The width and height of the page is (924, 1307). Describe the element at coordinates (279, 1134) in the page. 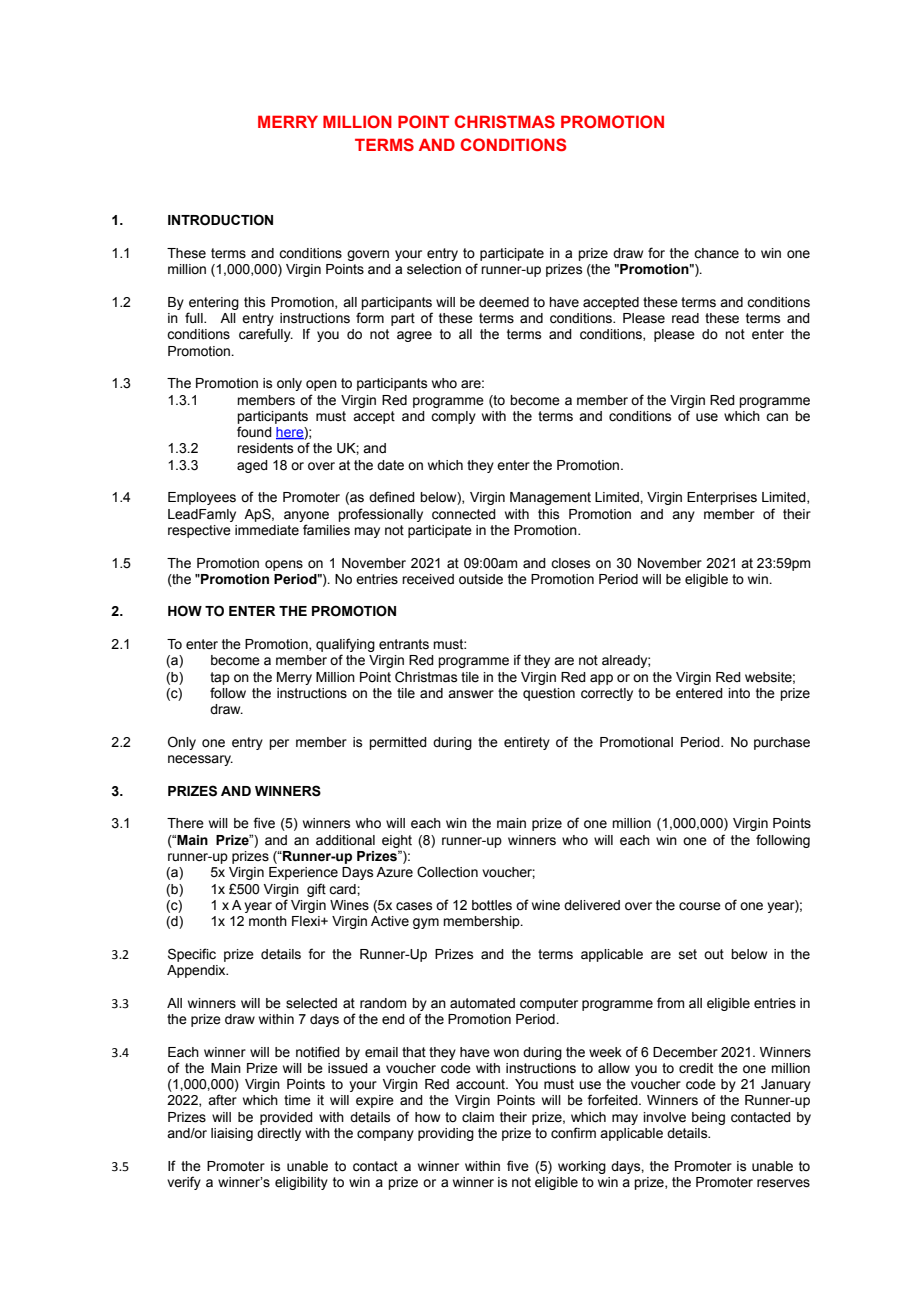

I see `directly` at that location.
